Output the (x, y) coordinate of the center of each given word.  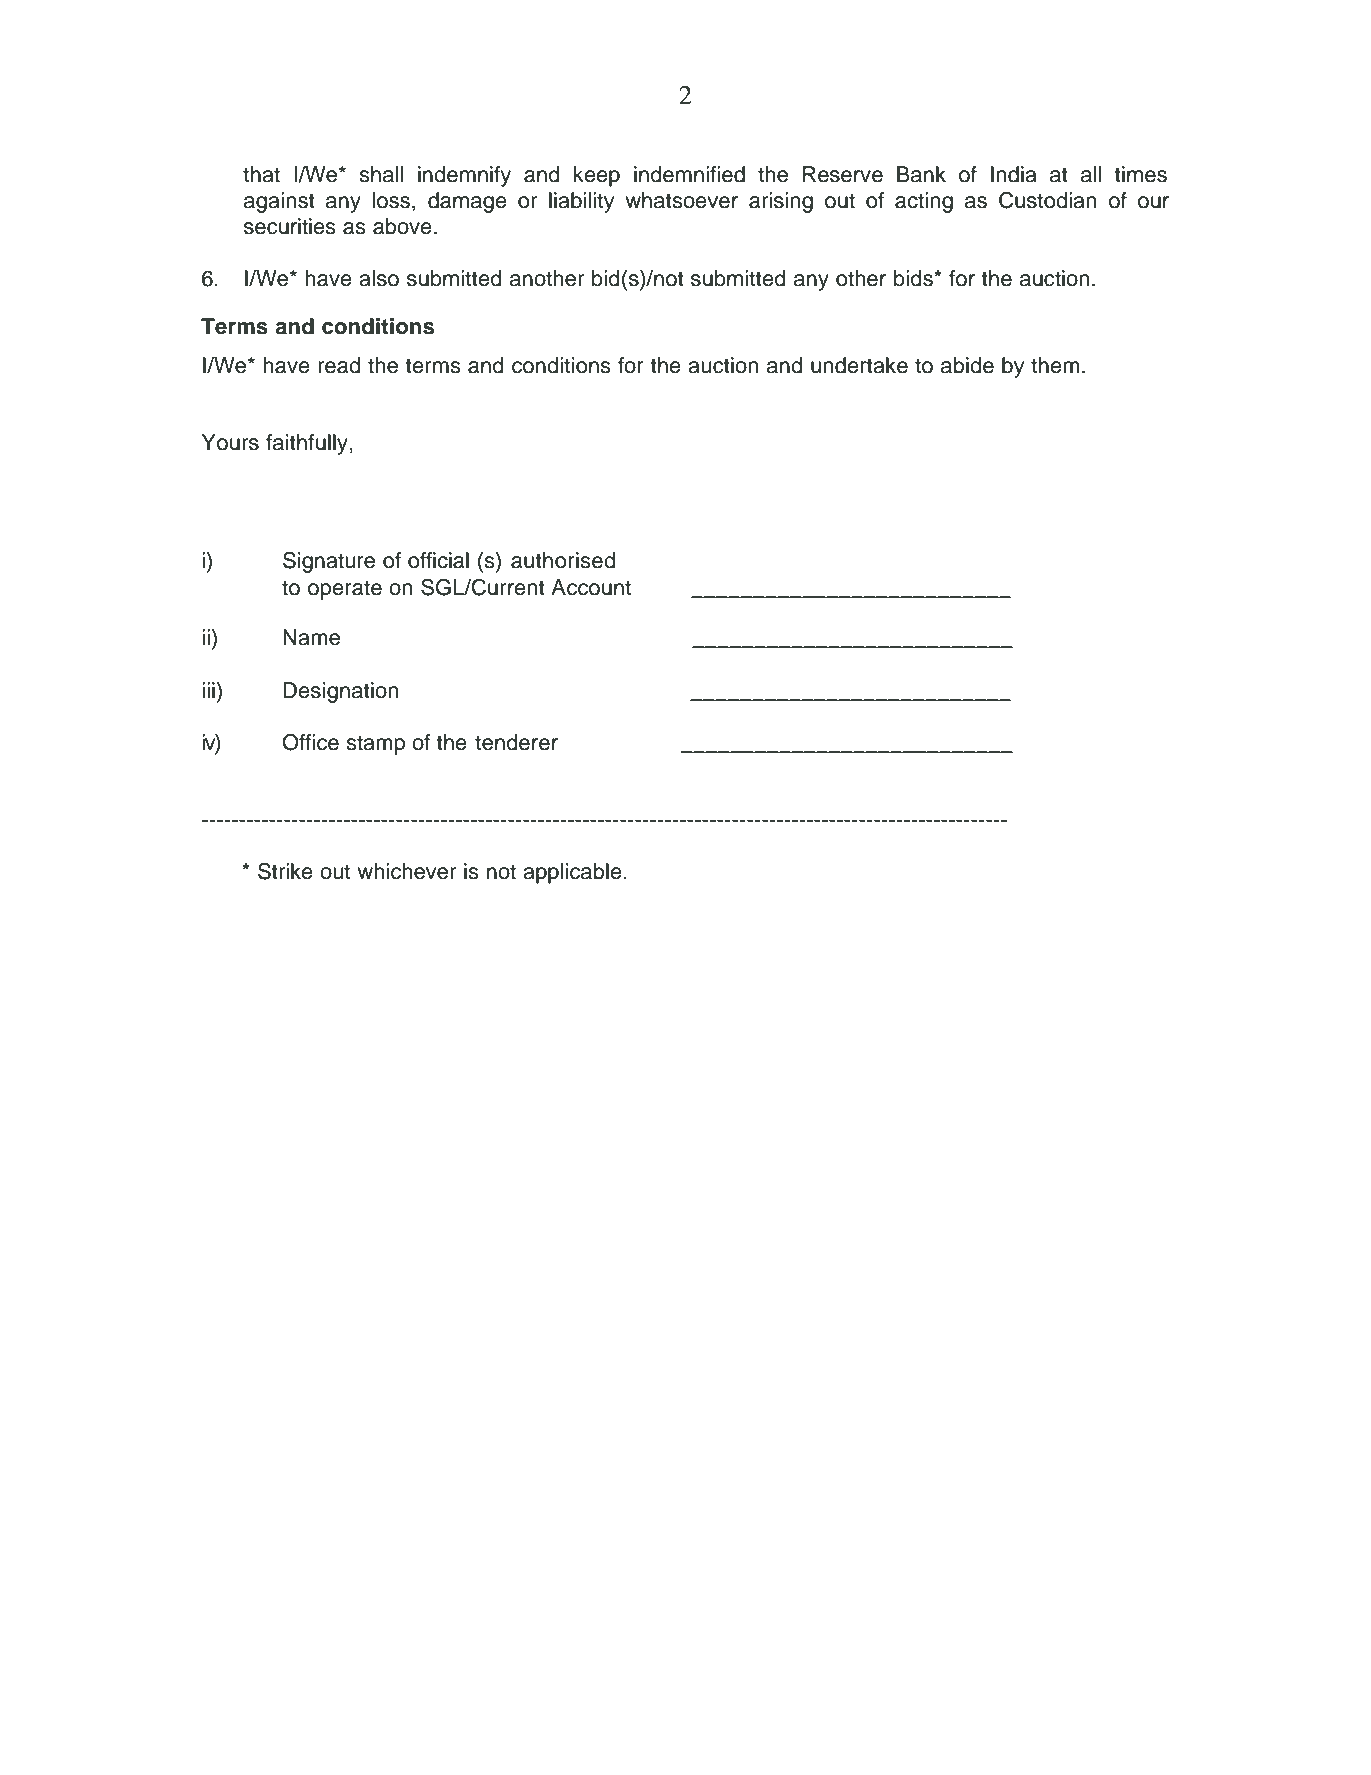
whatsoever (681, 200)
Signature (329, 562)
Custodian (1047, 200)
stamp (375, 745)
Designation (340, 692)
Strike (285, 871)
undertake (859, 365)
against (279, 202)
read (339, 365)
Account (591, 587)
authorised (563, 560)
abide (967, 365)
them (1055, 365)
